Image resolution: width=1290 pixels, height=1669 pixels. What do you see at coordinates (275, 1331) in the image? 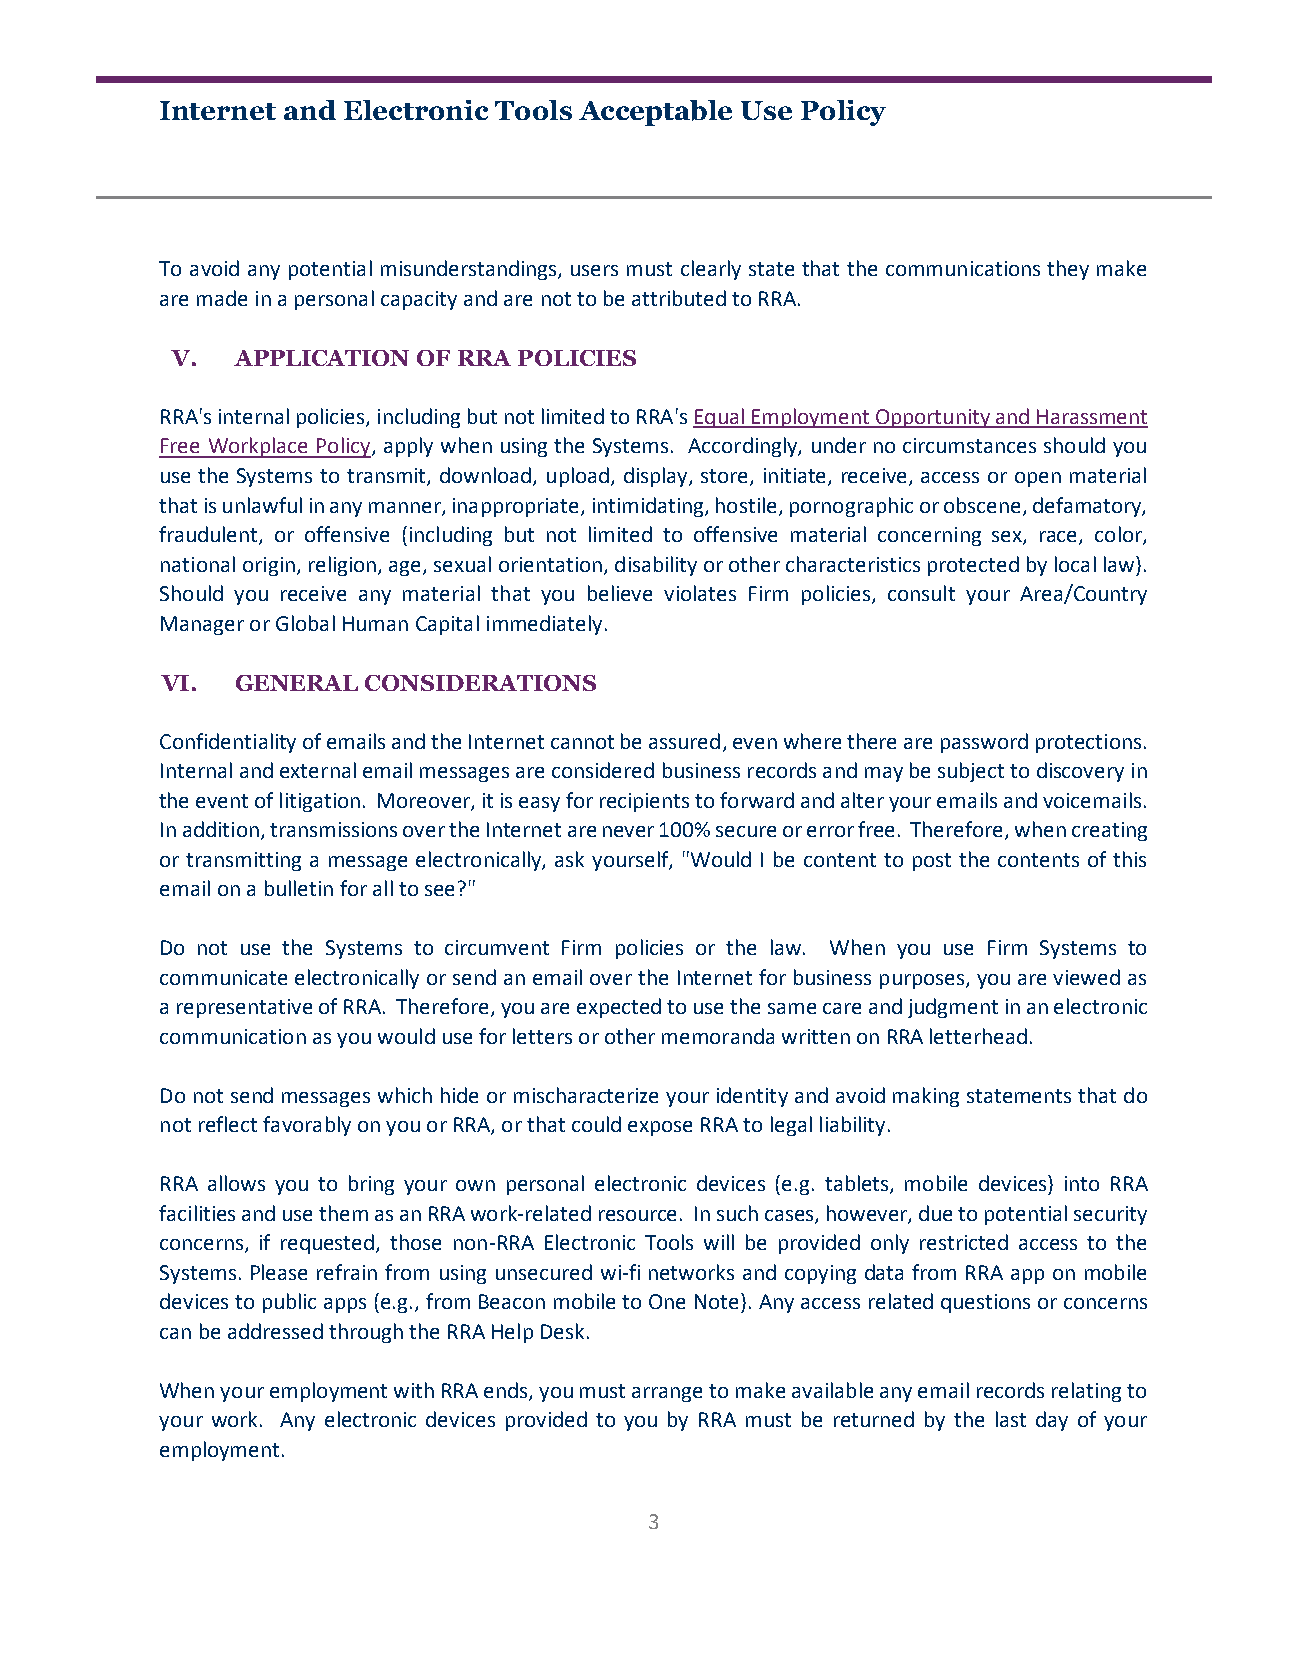
I see `addressed` at bounding box center [275, 1331].
